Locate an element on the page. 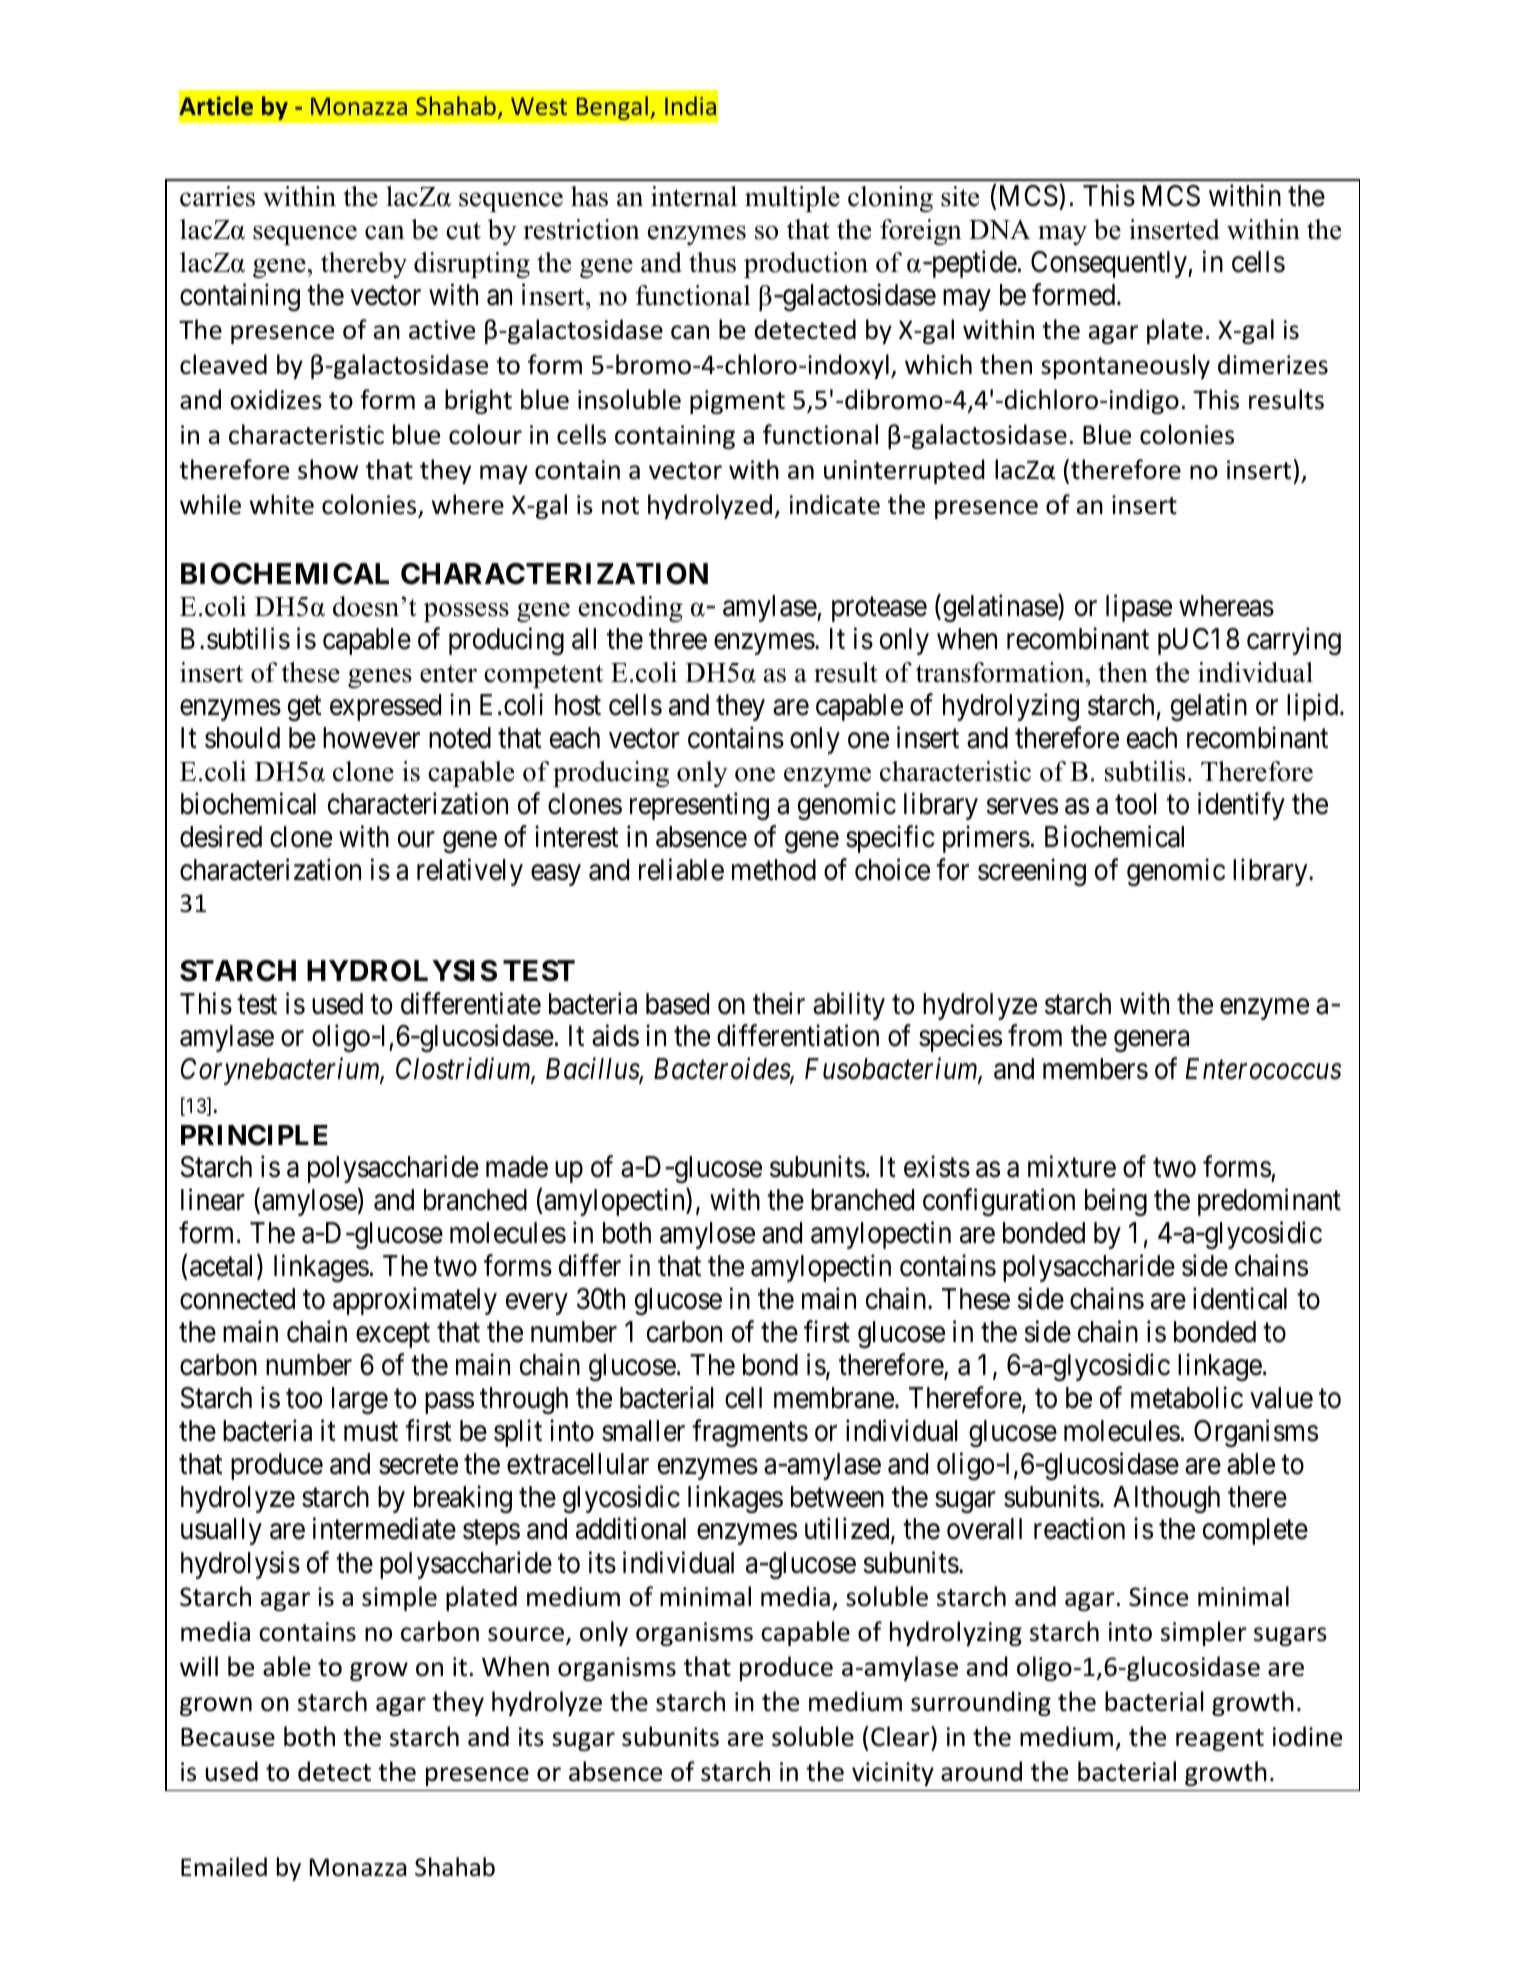 The width and height of the image is (1525, 1974). identical is located at coordinates (1240, 1298).
